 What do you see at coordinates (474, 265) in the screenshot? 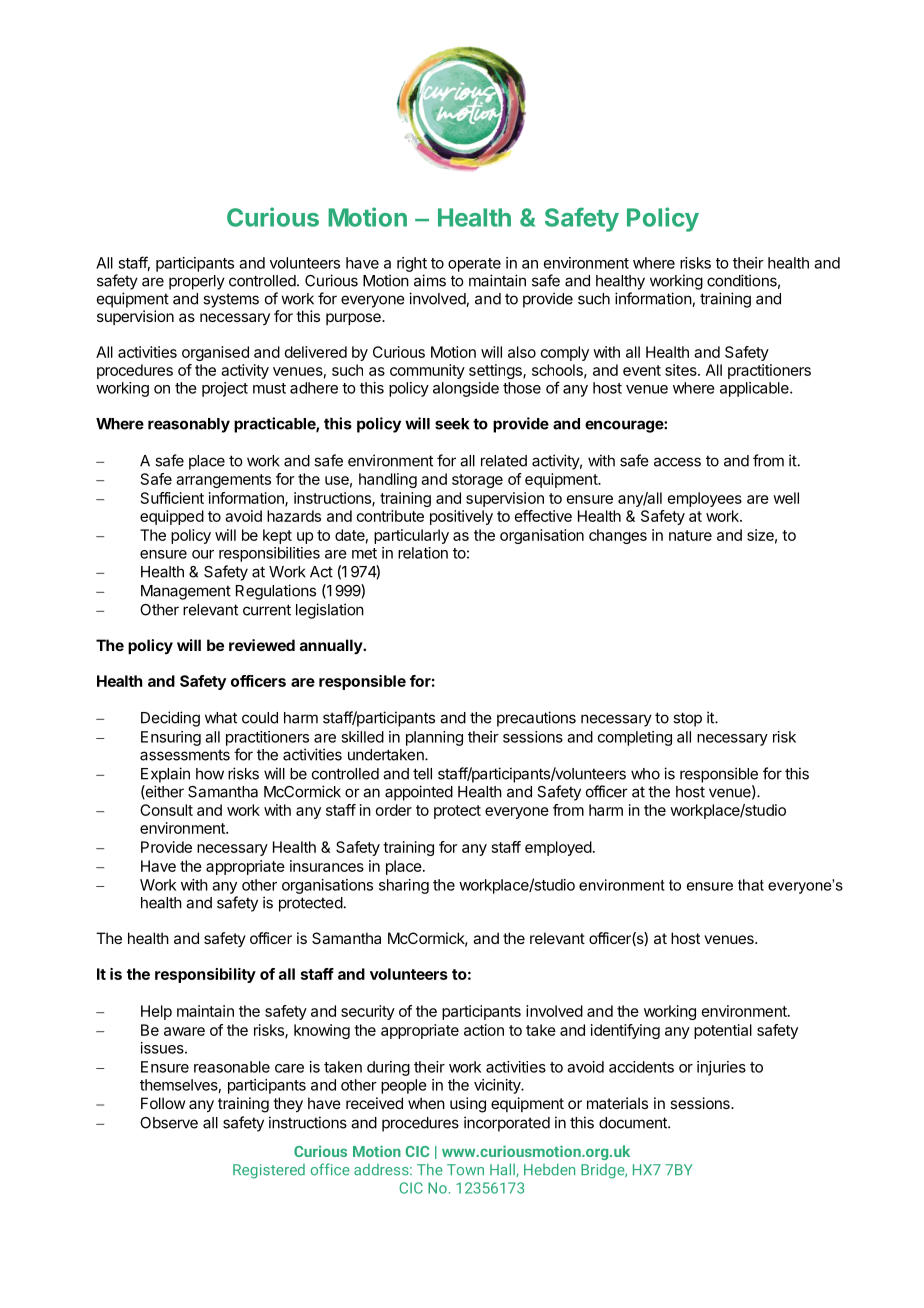
I see `operate` at bounding box center [474, 265].
